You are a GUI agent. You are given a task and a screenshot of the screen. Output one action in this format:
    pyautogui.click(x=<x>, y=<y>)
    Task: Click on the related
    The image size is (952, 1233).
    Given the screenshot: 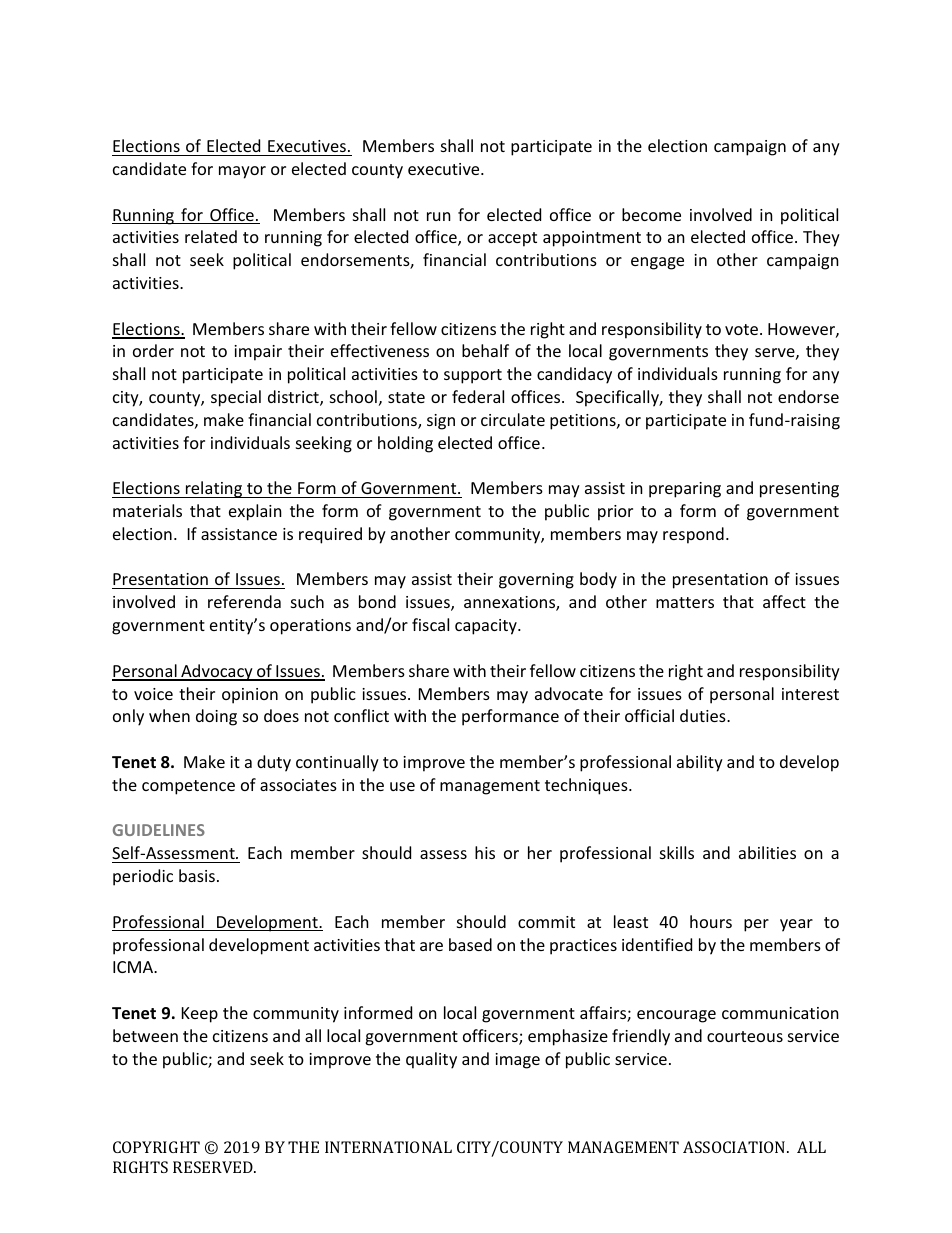 What is the action you would take?
    pyautogui.click(x=211, y=236)
